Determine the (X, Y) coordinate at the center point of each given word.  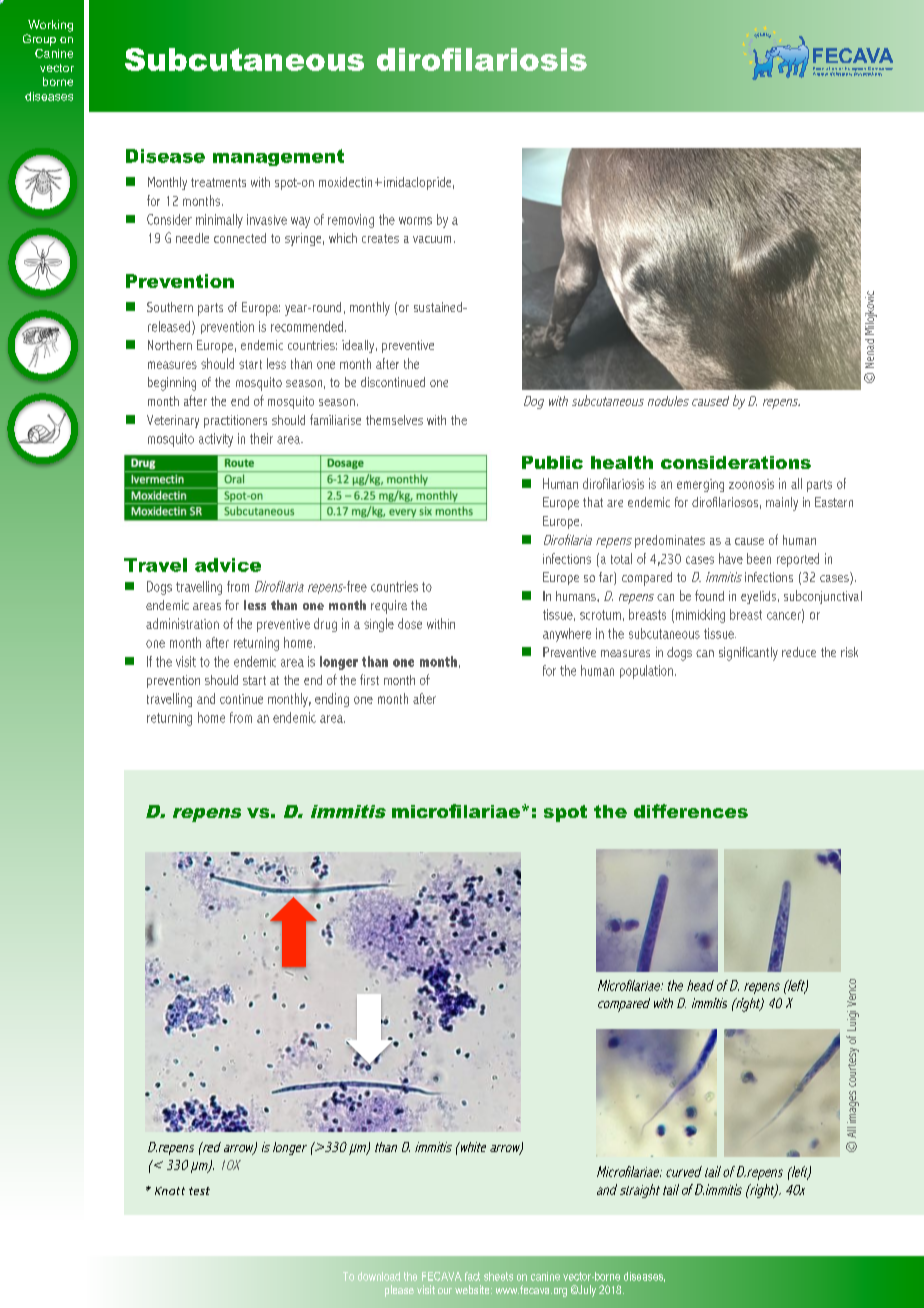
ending (332, 700)
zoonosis (751, 484)
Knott (170, 1191)
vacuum (432, 239)
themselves (394, 420)
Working (50, 26)
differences (691, 811)
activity (216, 440)
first (369, 679)
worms (415, 221)
